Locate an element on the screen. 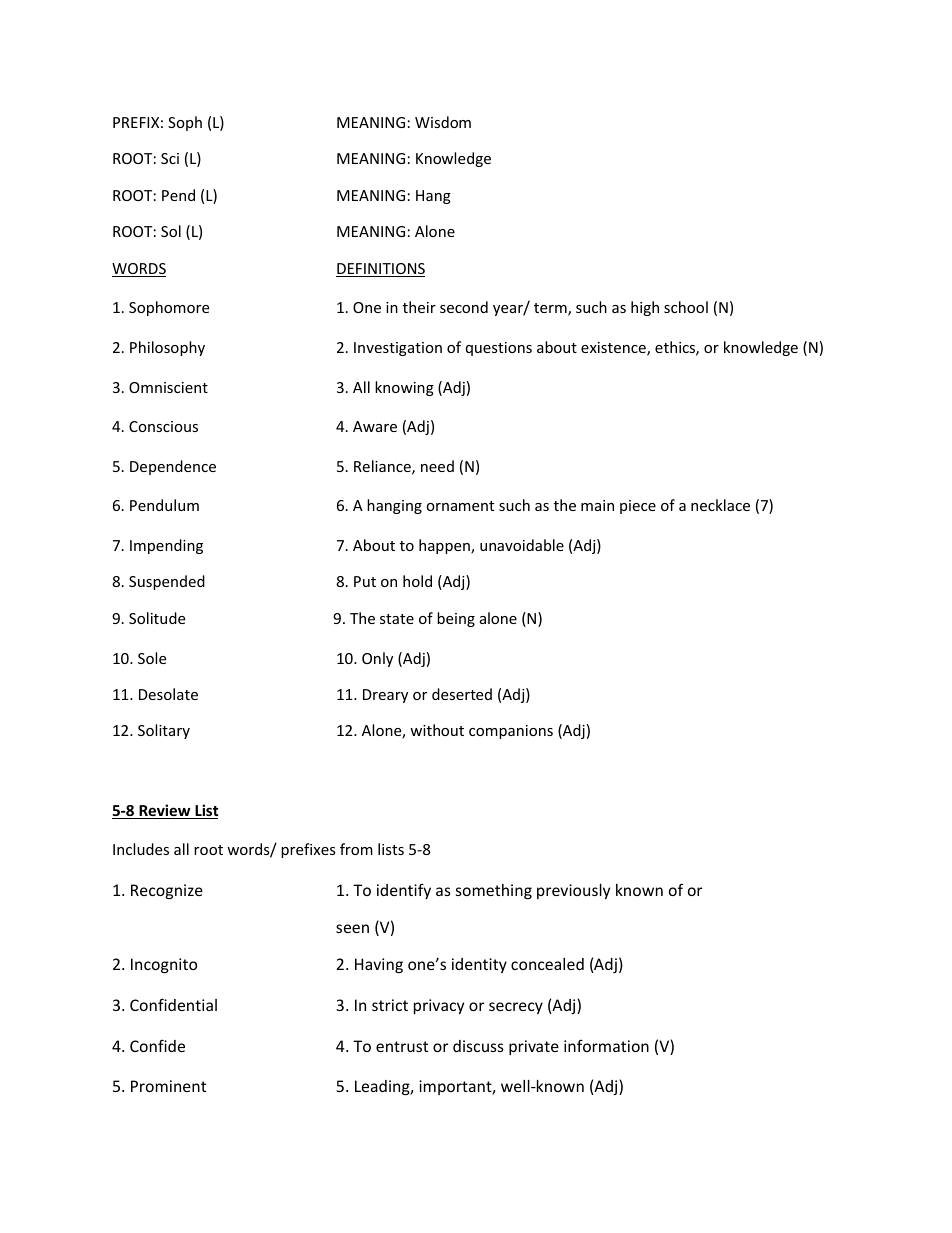 This screenshot has height=1233, width=952. piece is located at coordinates (638, 507).
